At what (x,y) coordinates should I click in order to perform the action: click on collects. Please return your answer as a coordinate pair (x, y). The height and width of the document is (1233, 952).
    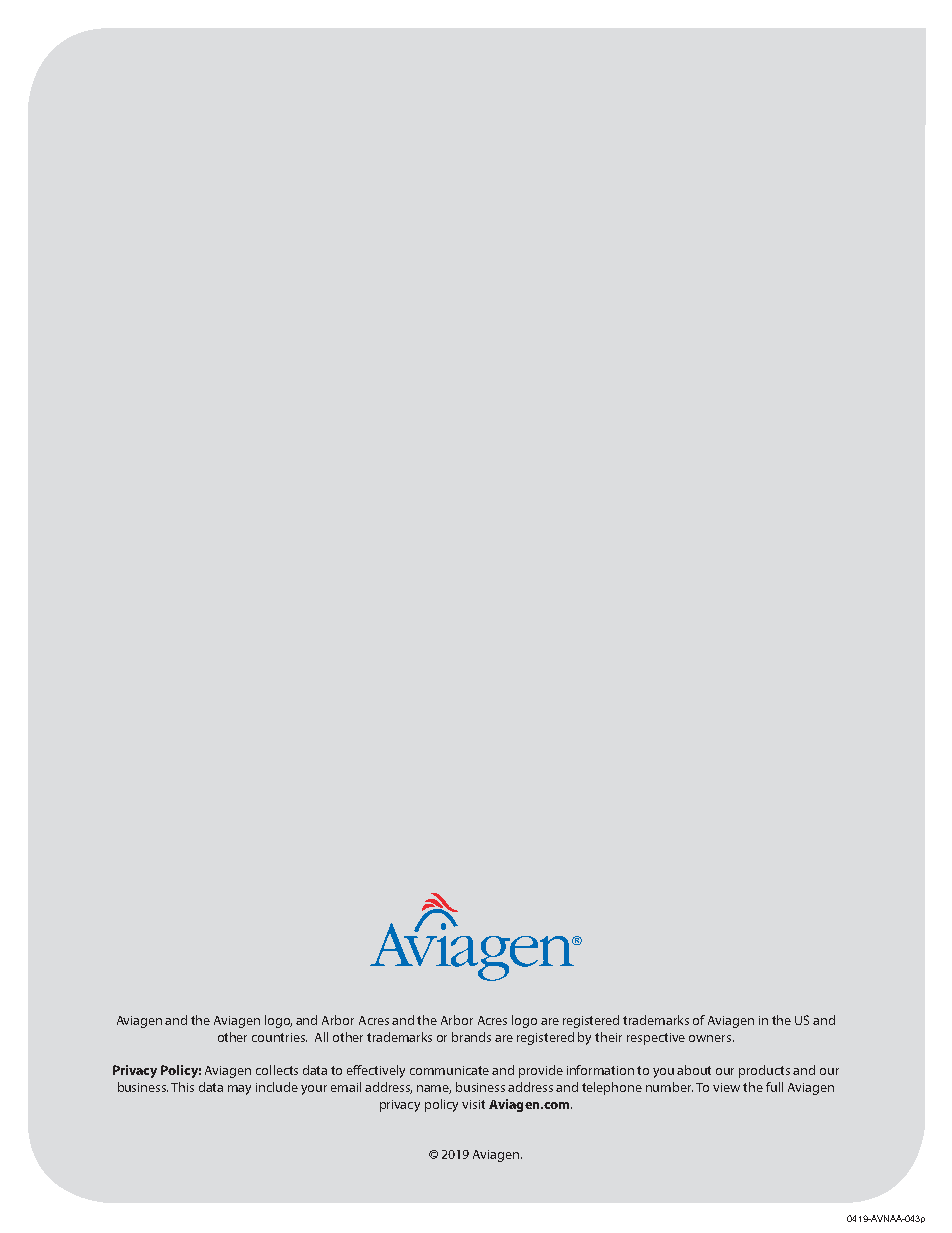
    Looking at the image, I should click on (277, 1070).
